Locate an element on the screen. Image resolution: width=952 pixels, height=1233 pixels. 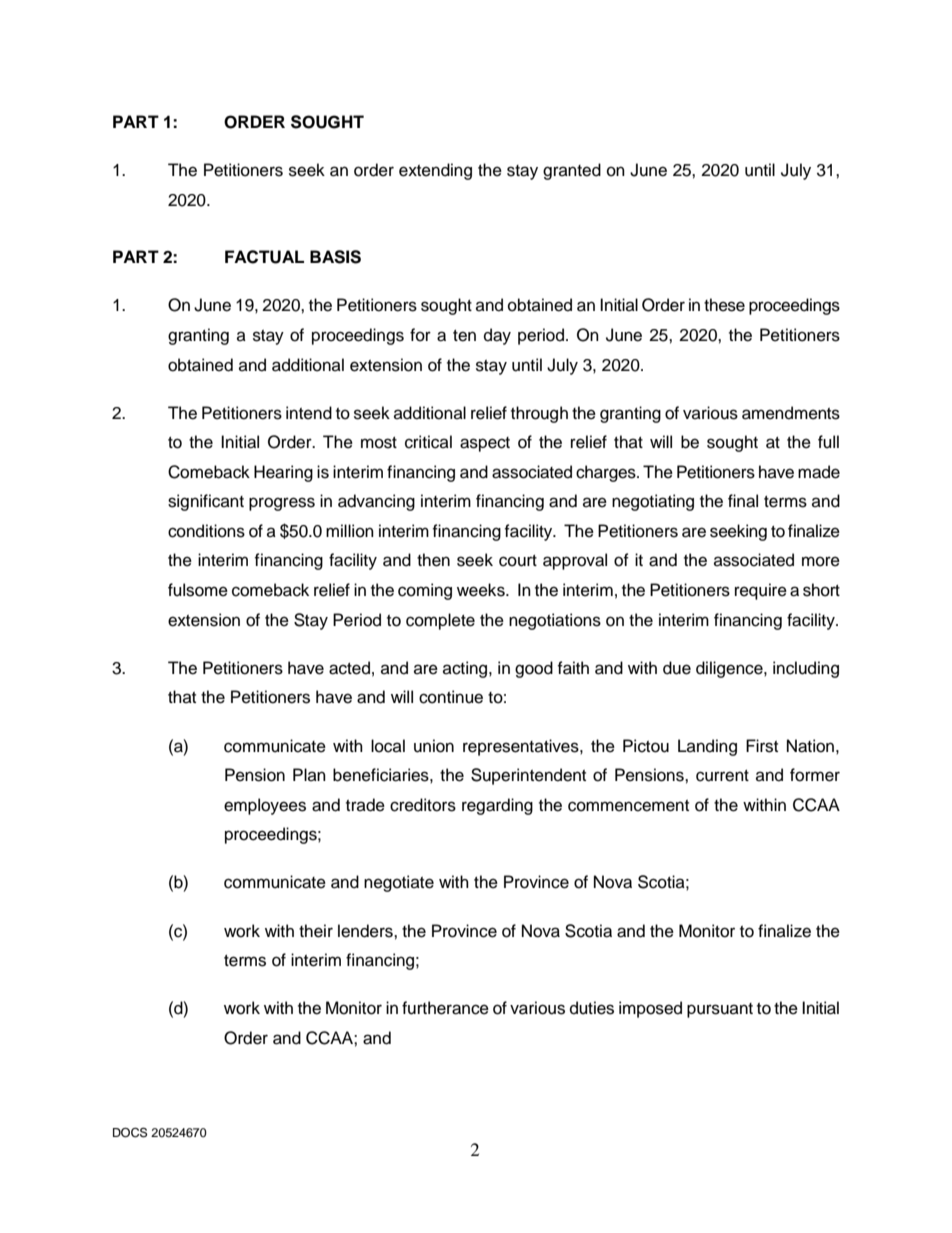
fulsome is located at coordinates (198, 590).
